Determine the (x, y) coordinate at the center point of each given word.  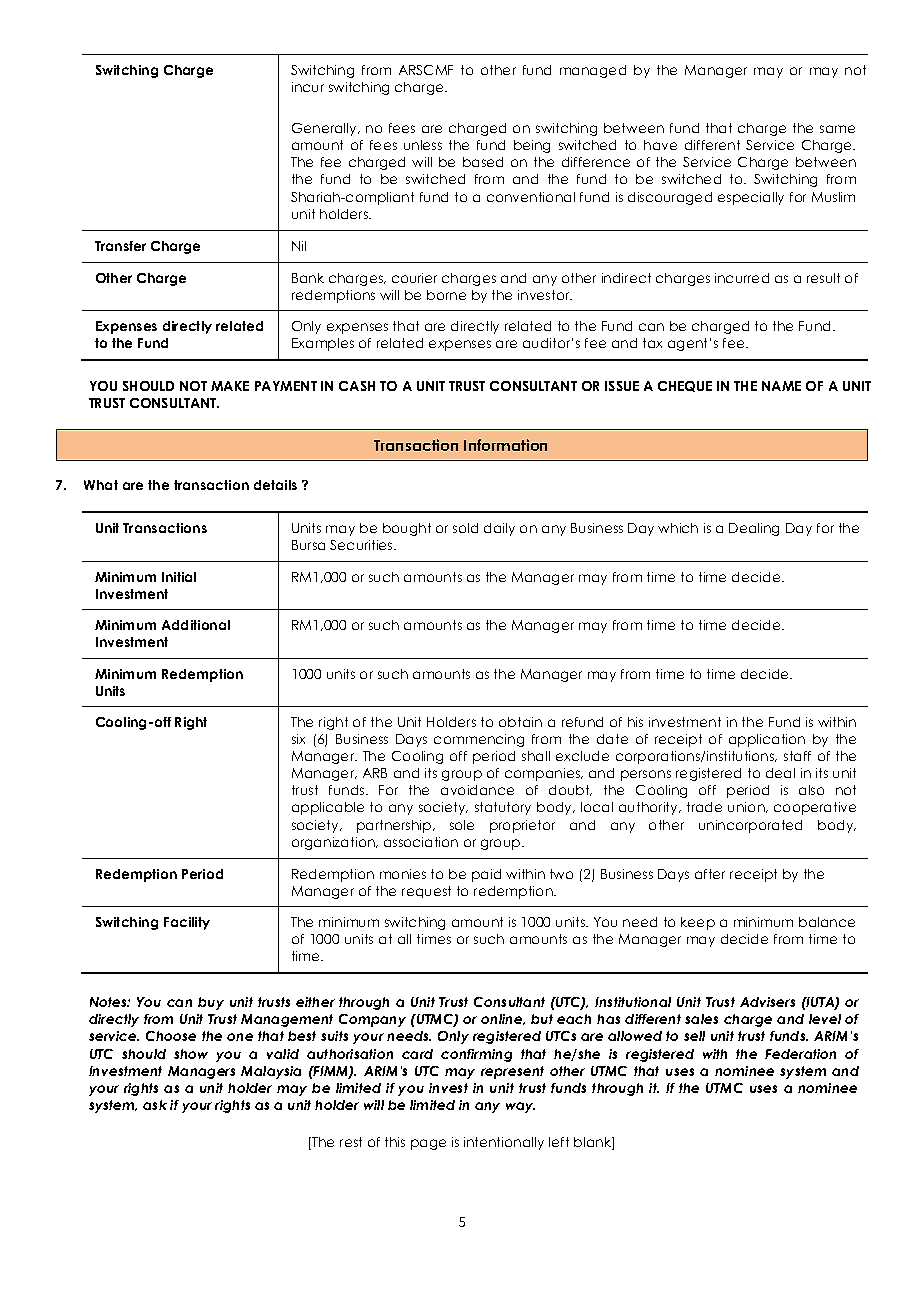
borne (446, 295)
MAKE (230, 386)
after (710, 874)
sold (465, 528)
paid (486, 875)
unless (423, 145)
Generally (325, 129)
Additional (196, 625)
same (837, 129)
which (678, 528)
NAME (781, 386)
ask (155, 1105)
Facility (187, 923)
